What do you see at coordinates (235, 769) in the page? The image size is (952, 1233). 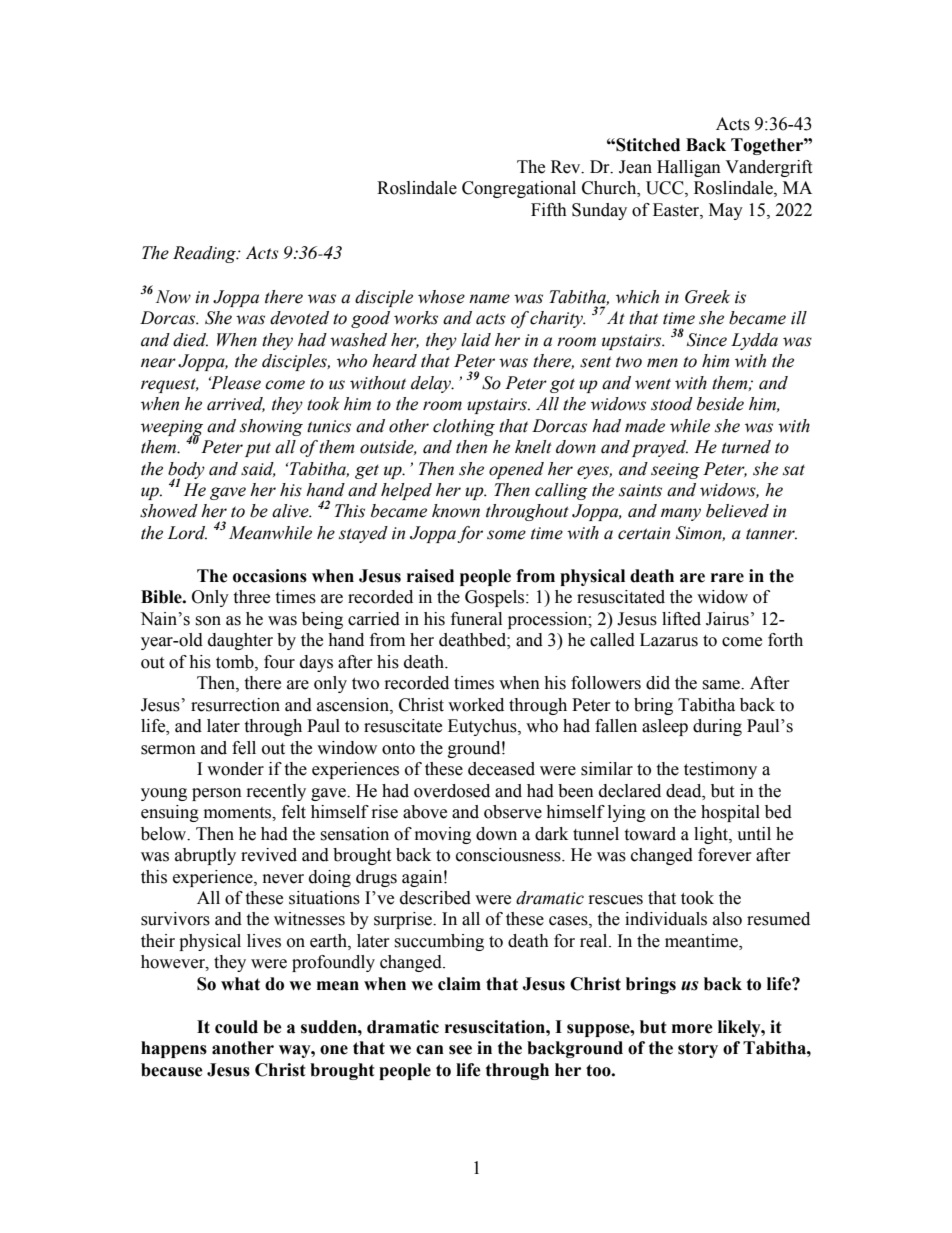 I see `wonder` at bounding box center [235, 769].
